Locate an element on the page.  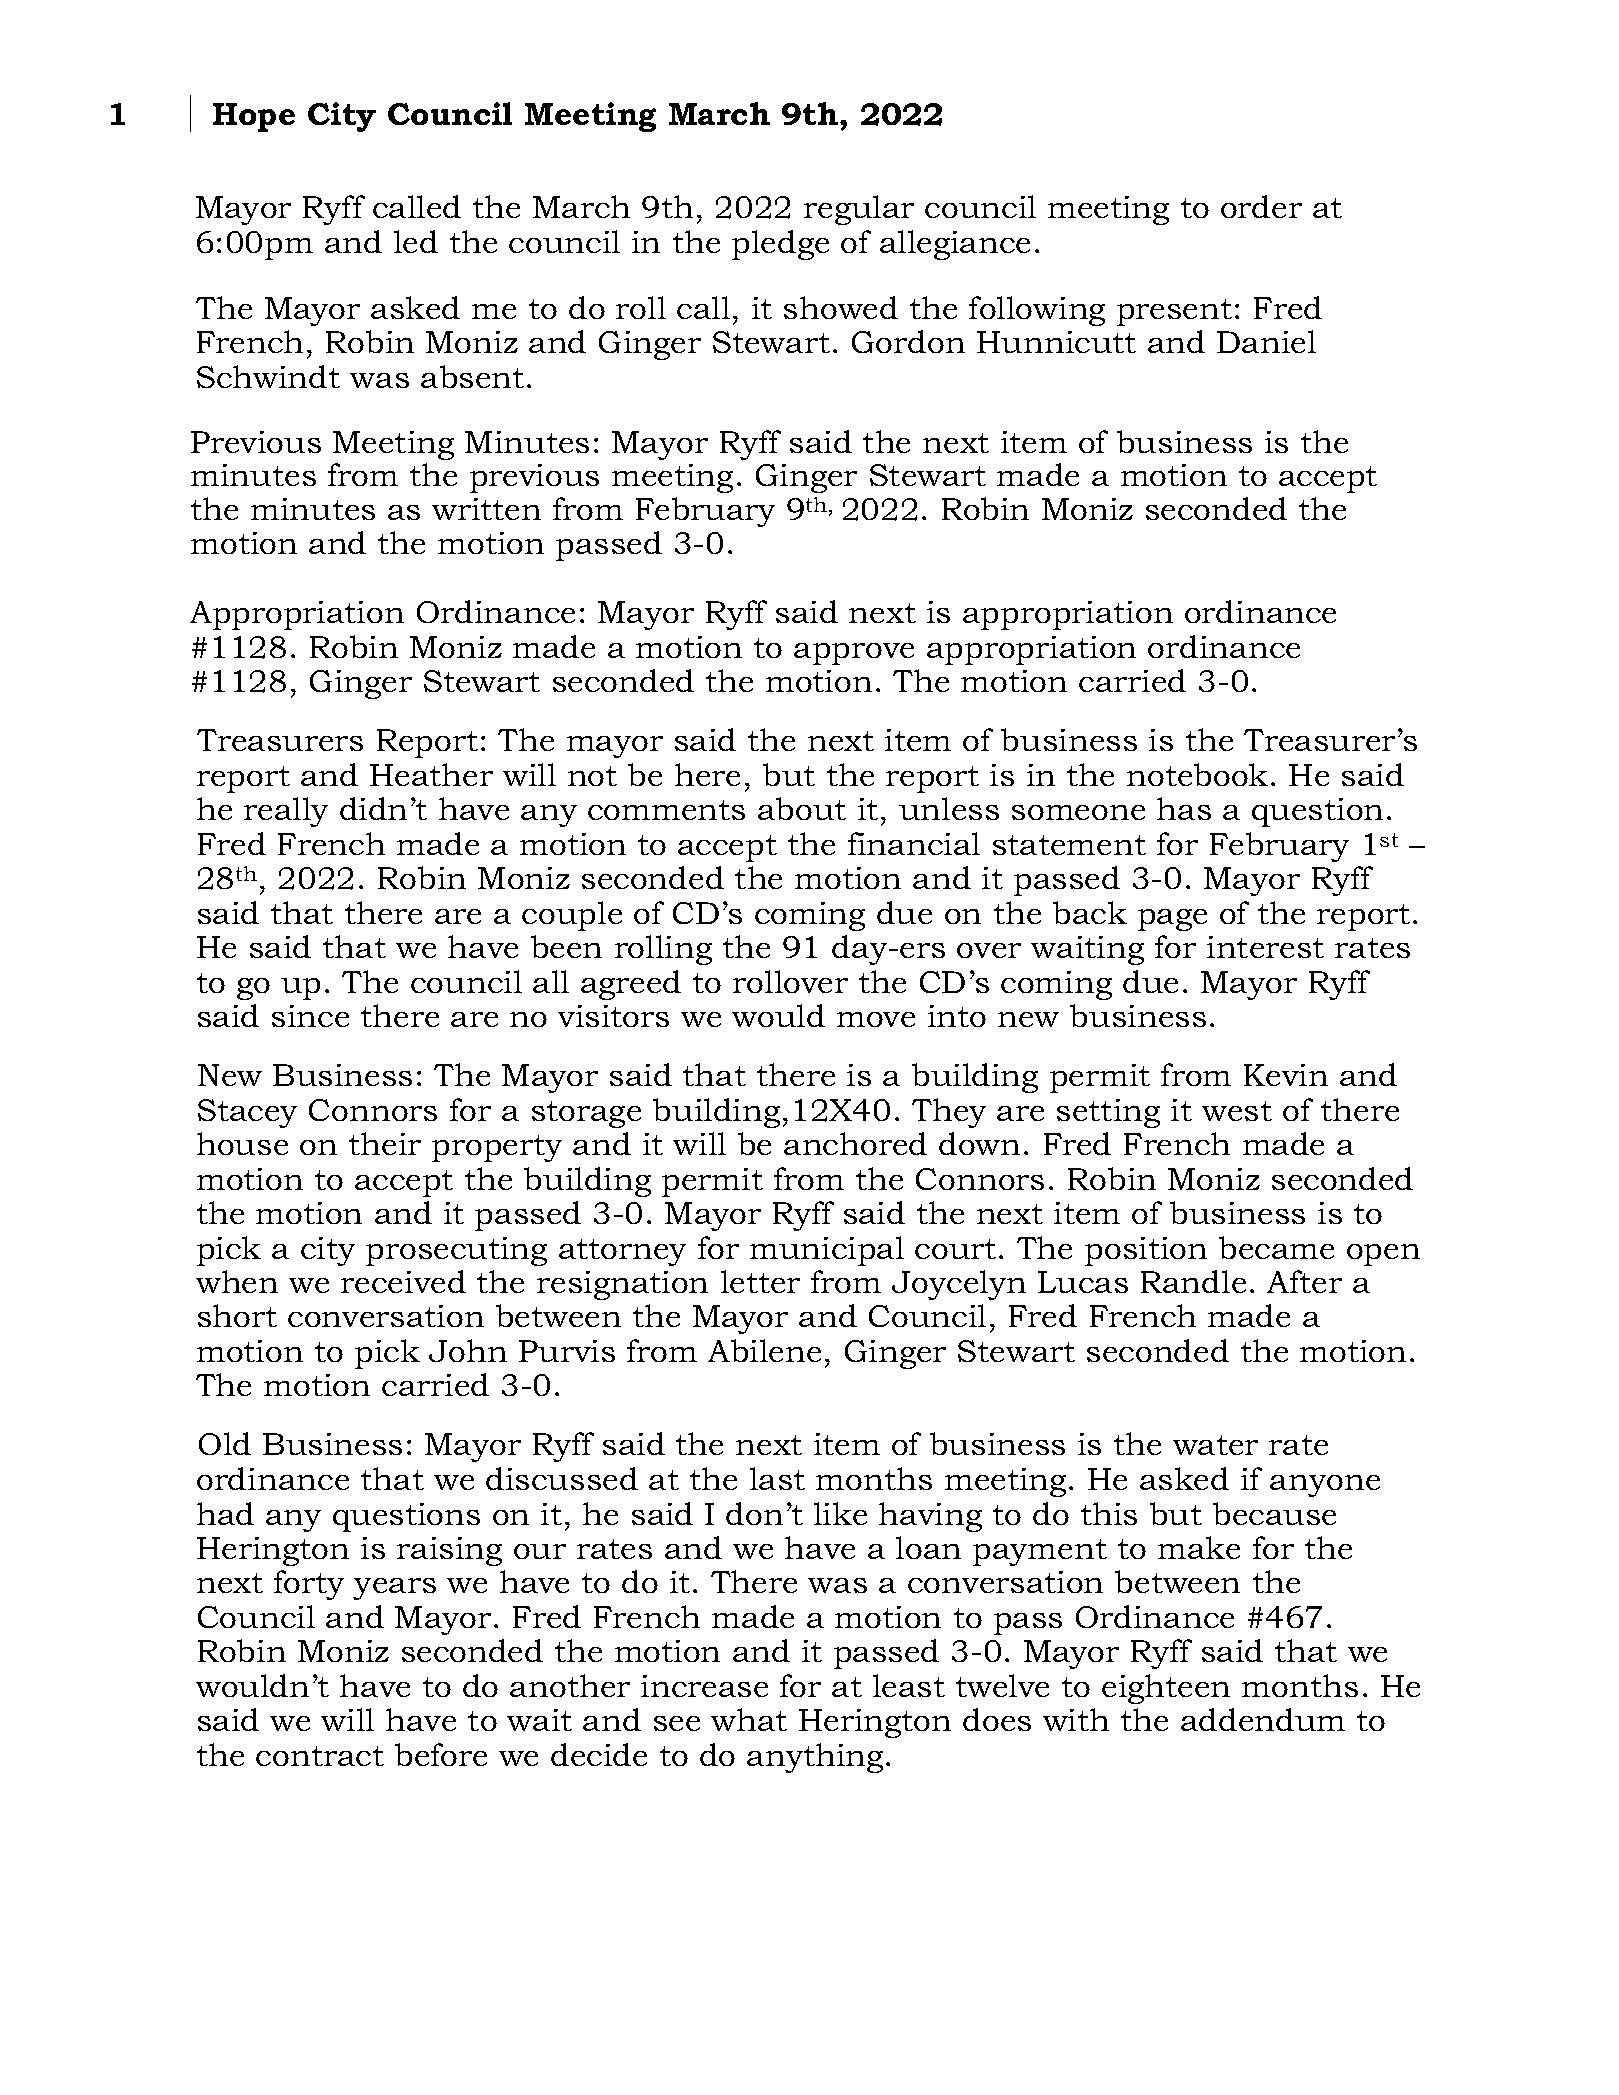
their is located at coordinates (385, 1143).
